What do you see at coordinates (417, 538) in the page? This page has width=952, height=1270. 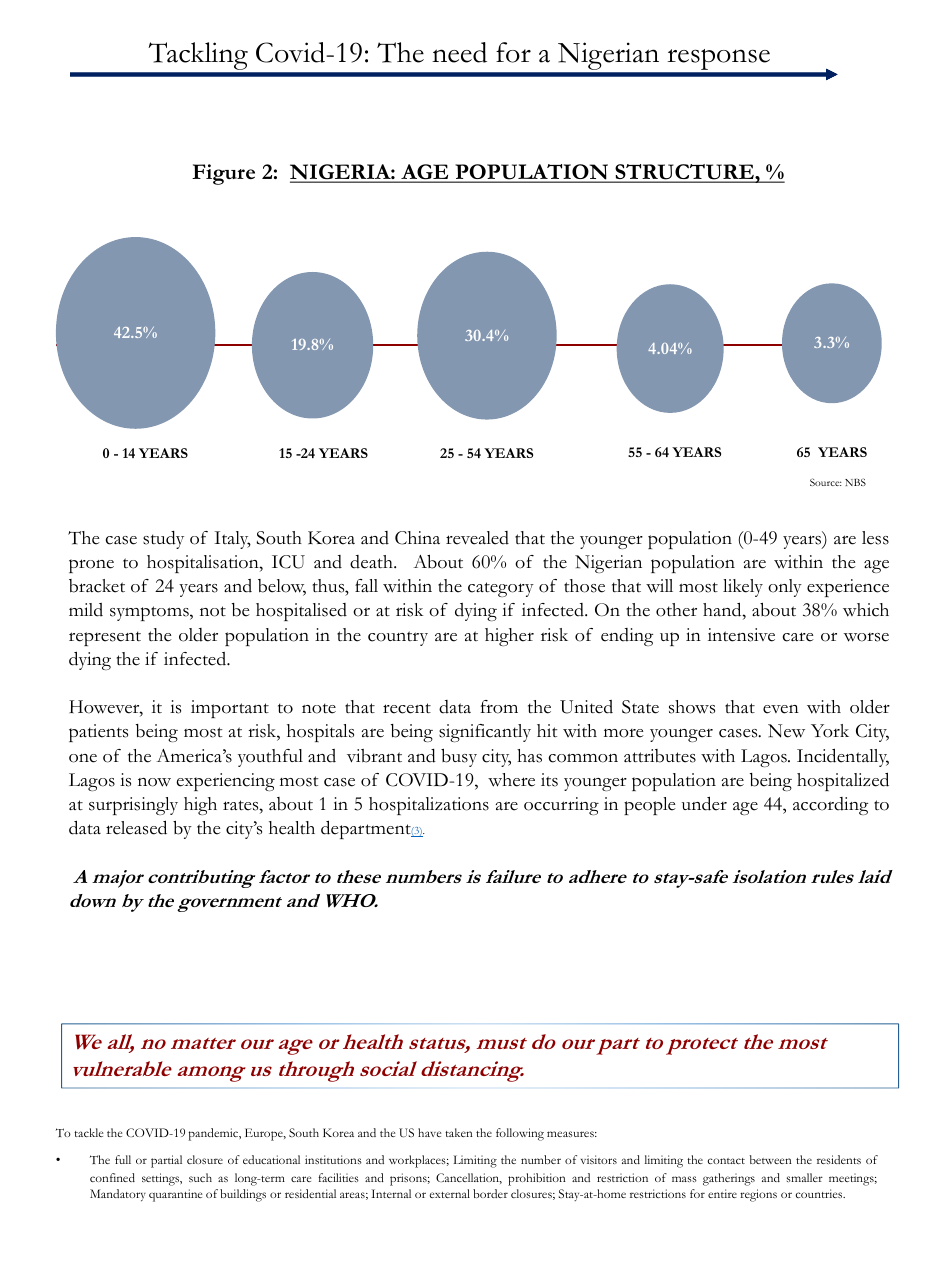 I see `China` at bounding box center [417, 538].
